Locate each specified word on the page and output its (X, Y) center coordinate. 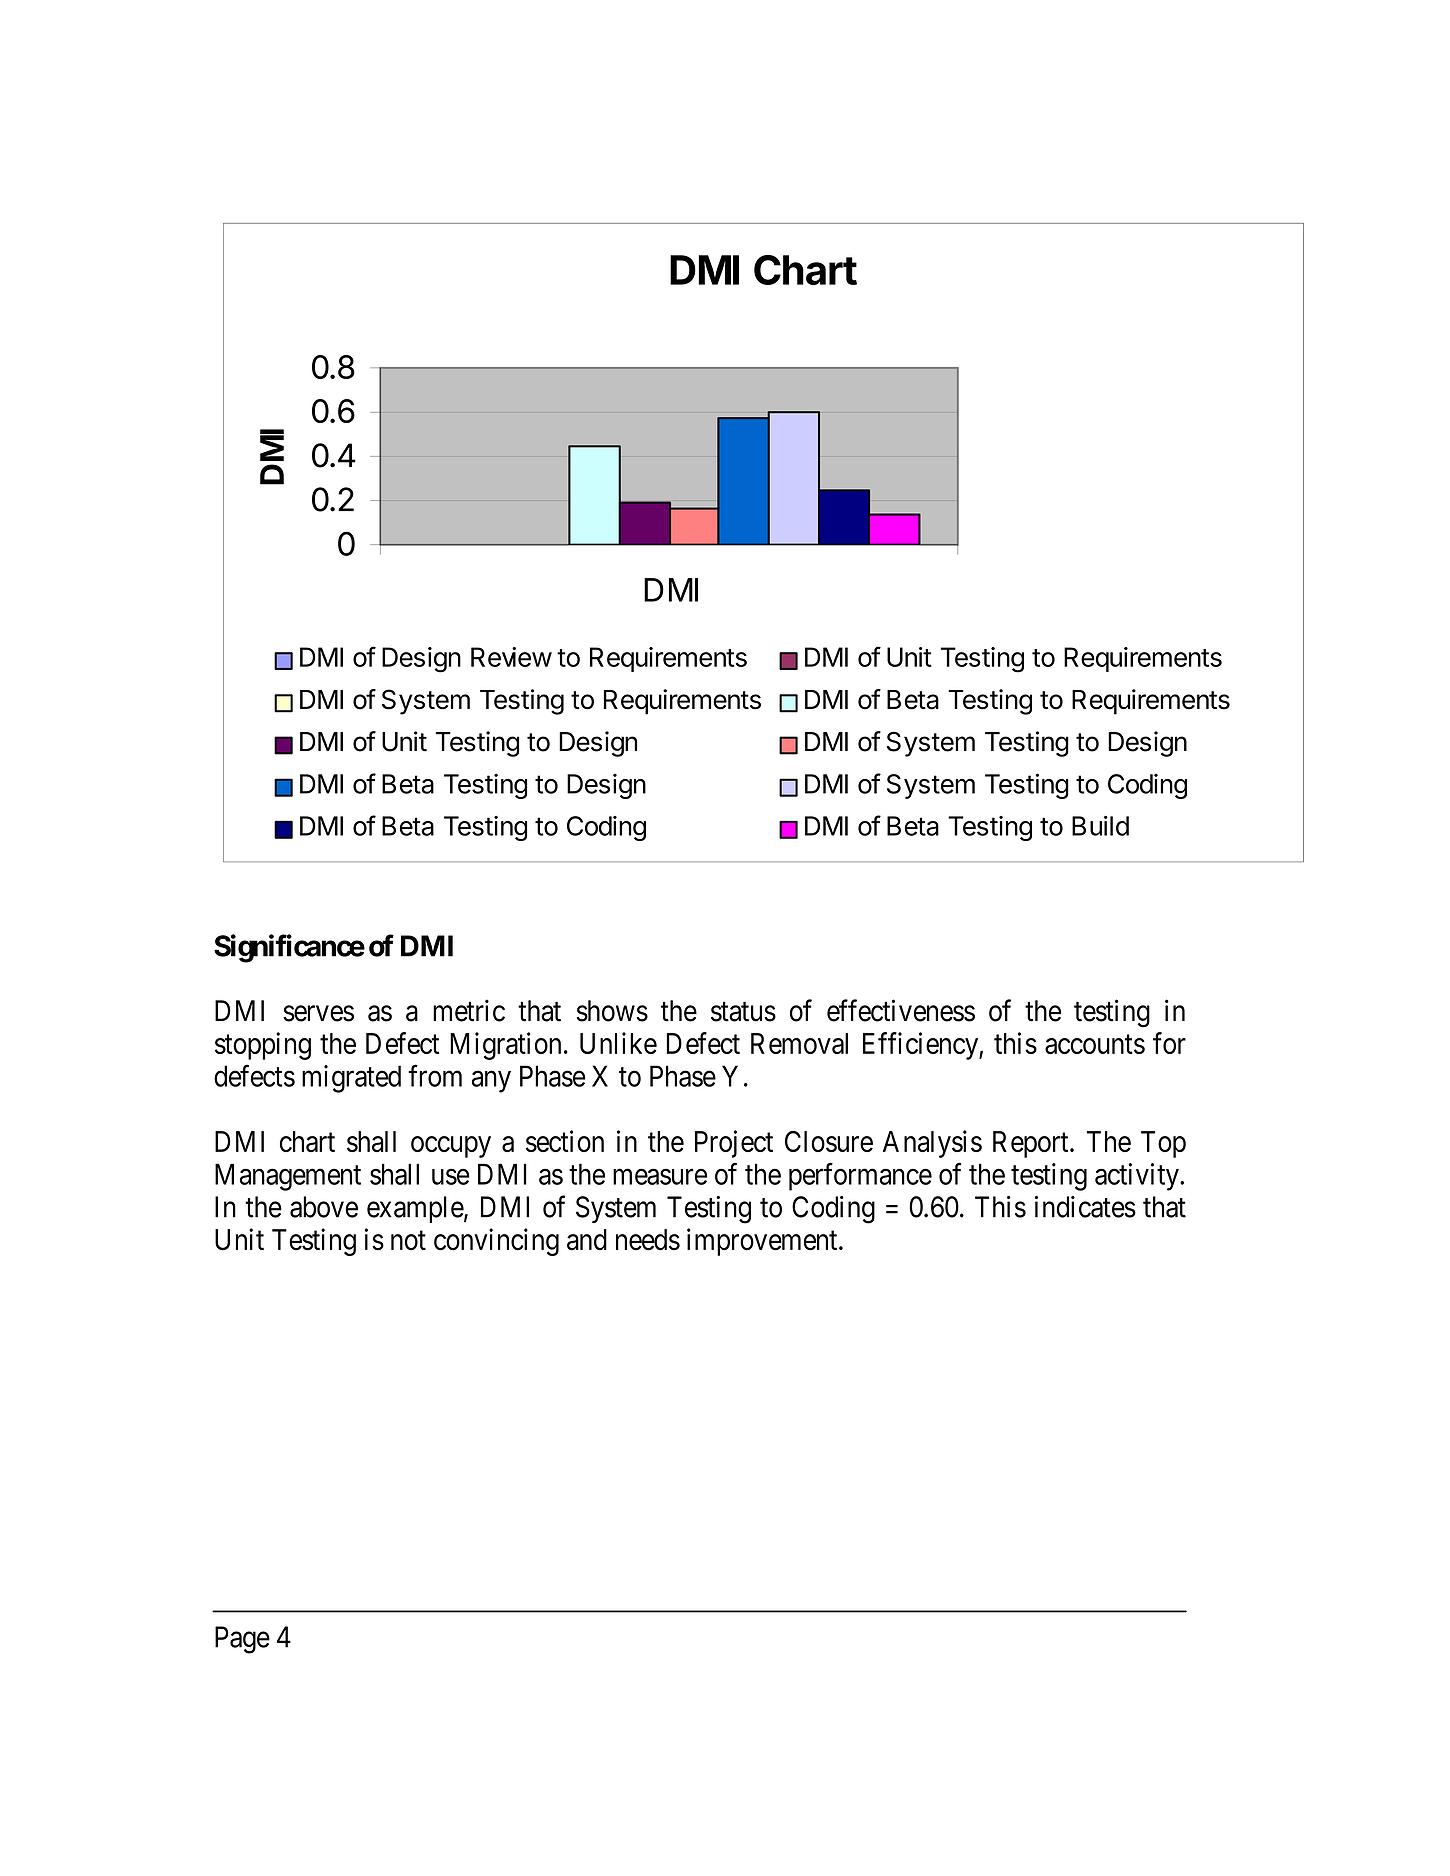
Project (734, 1144)
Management (288, 1177)
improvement (763, 1242)
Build (1100, 826)
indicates (1085, 1207)
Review (511, 657)
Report (1032, 1144)
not (408, 1241)
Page (242, 1640)
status (743, 1012)
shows (612, 1011)
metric (469, 1010)
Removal (799, 1043)
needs (648, 1240)
